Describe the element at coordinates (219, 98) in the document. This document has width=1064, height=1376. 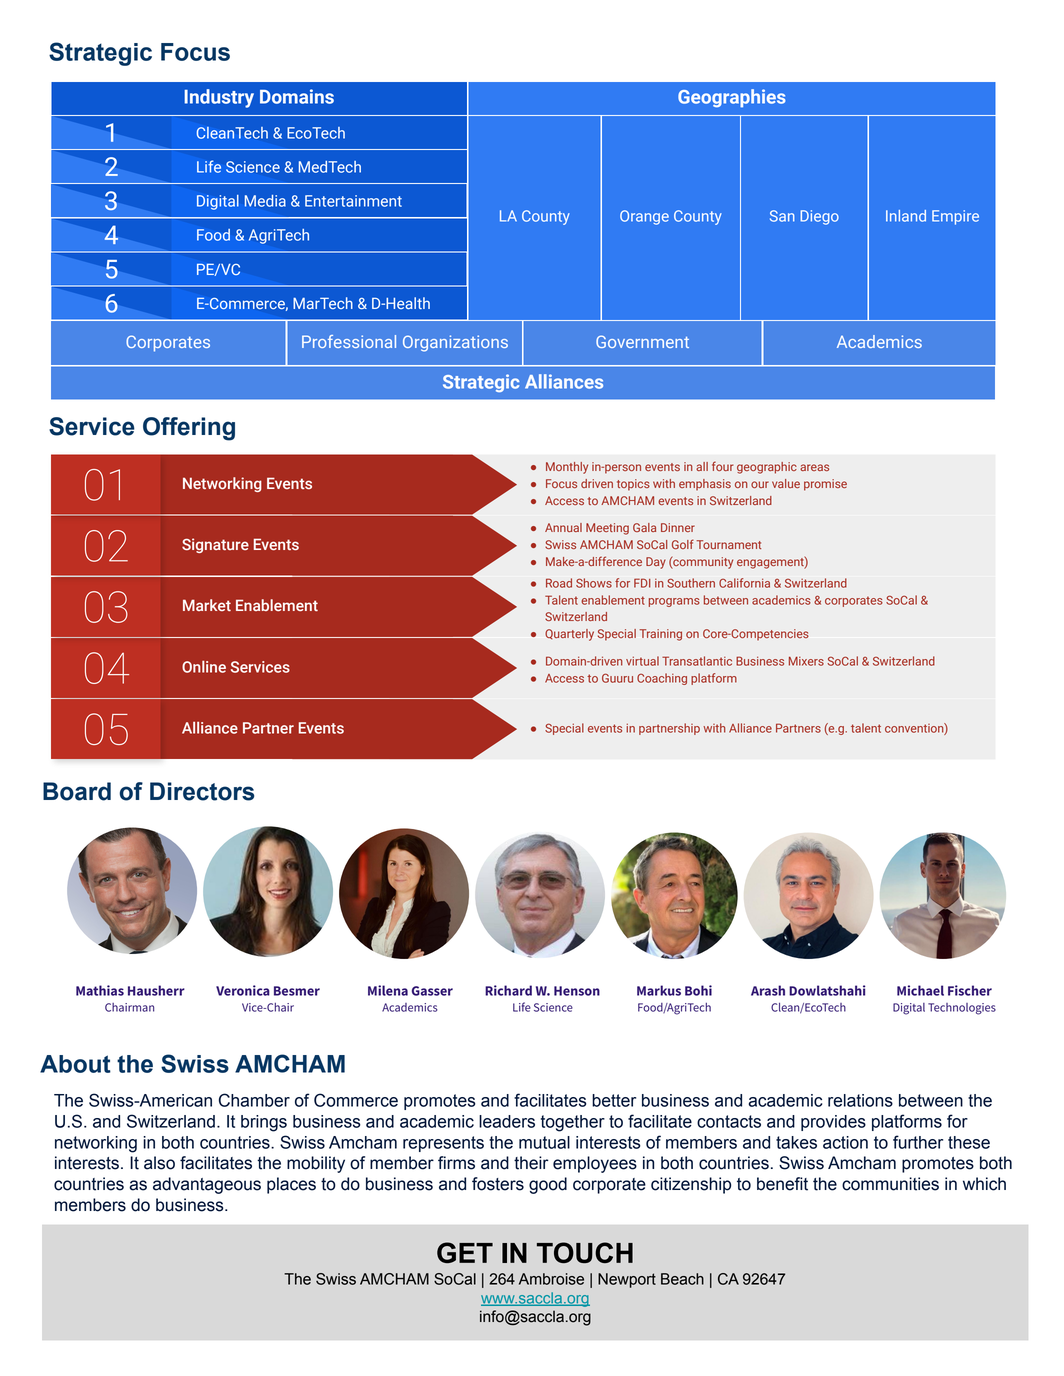
I see `Industry` at that location.
